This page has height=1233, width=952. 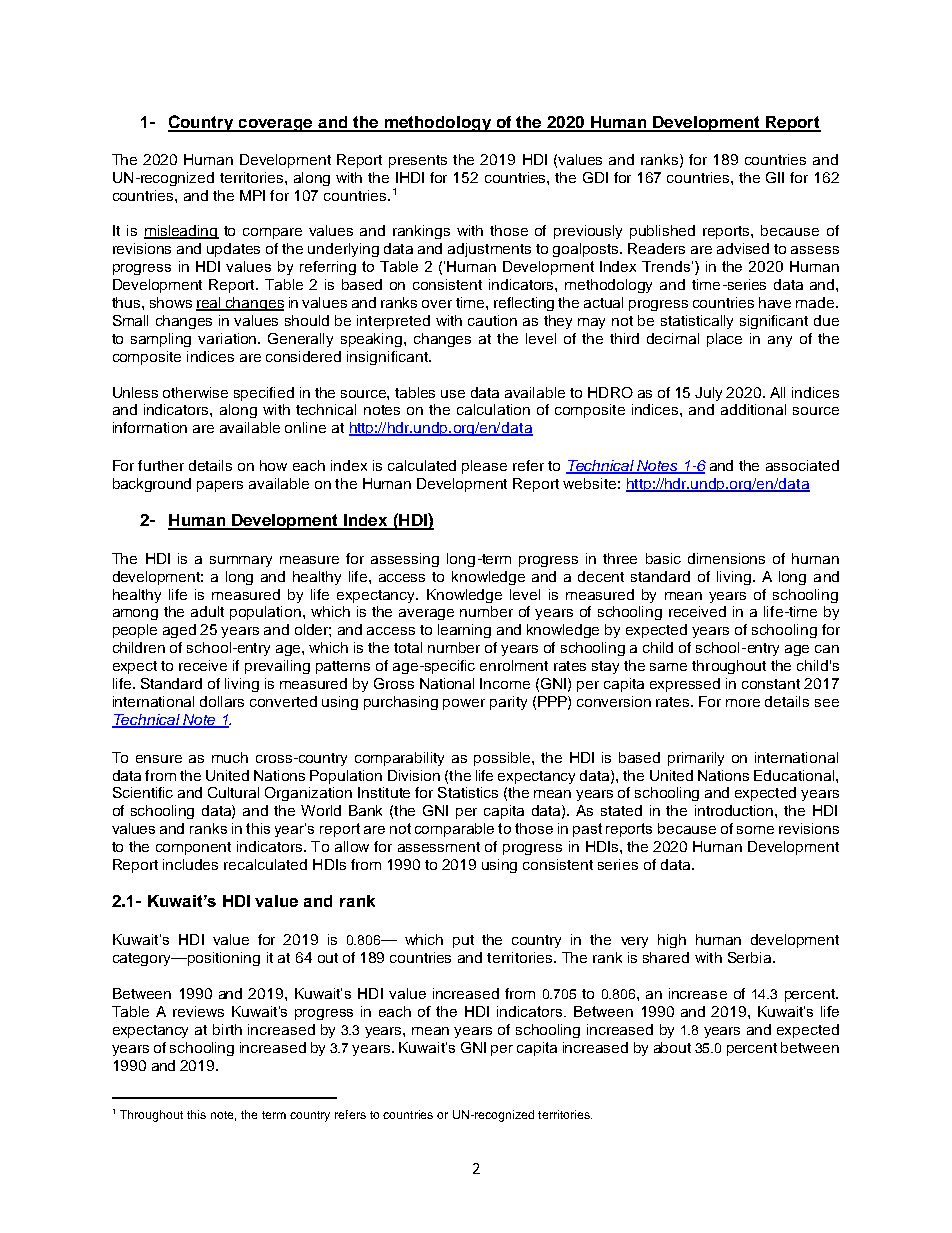 I want to click on adult, so click(x=207, y=611).
